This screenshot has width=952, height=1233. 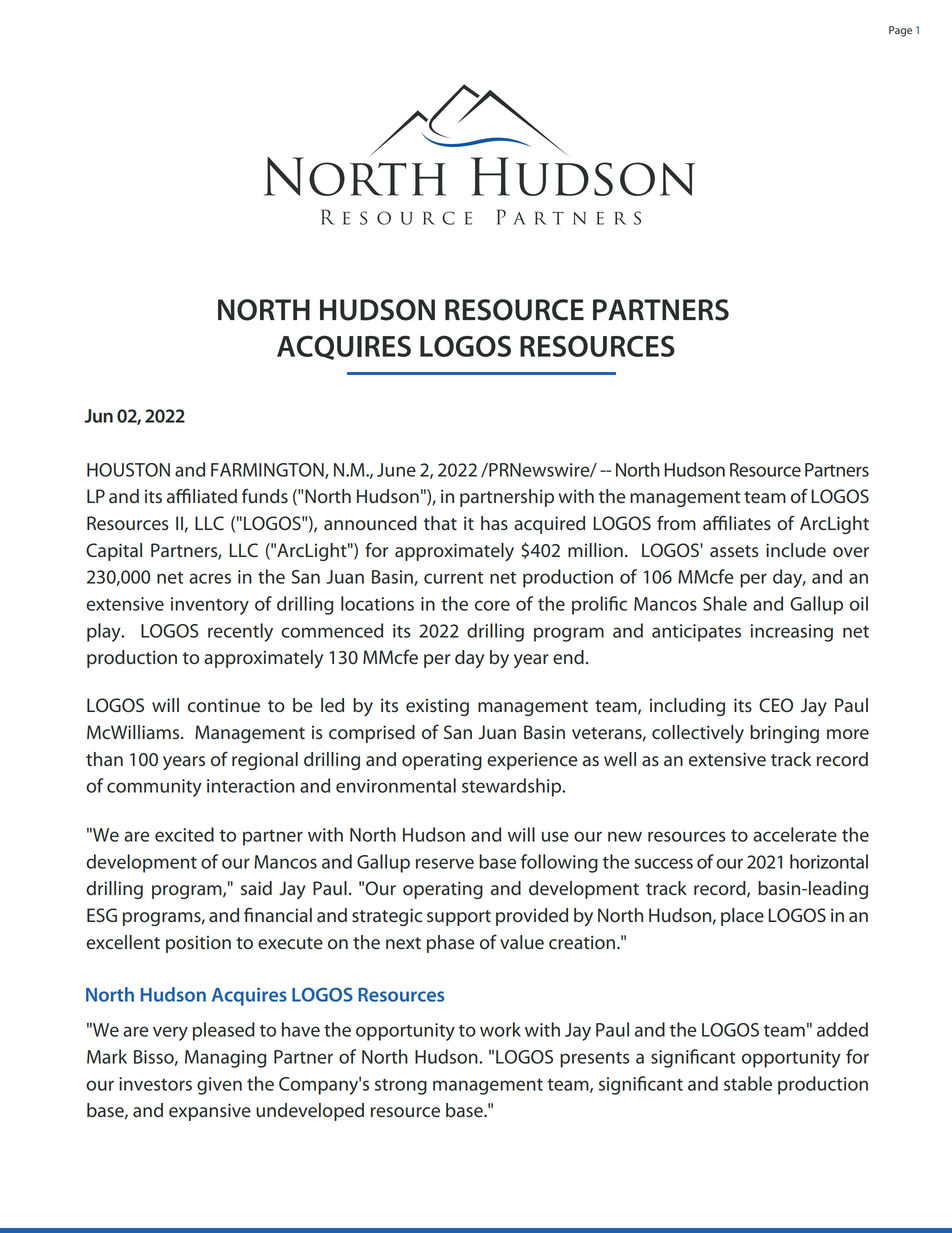 What do you see at coordinates (532, 761) in the screenshot?
I see `experience` at bounding box center [532, 761].
